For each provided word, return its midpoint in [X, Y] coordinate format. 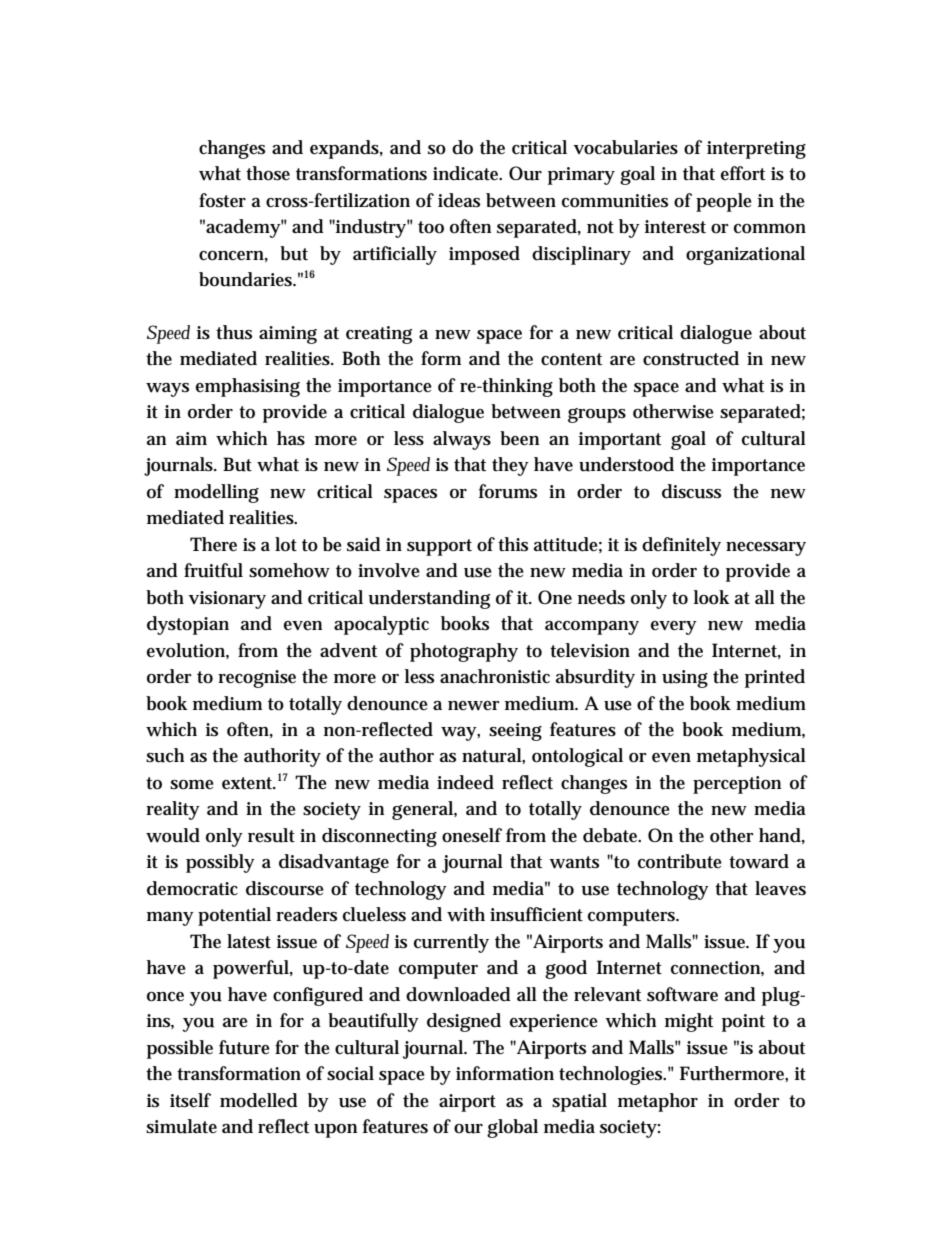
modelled [259, 1100]
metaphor [658, 1102]
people [724, 202]
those [268, 173]
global [512, 1128]
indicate [467, 173]
